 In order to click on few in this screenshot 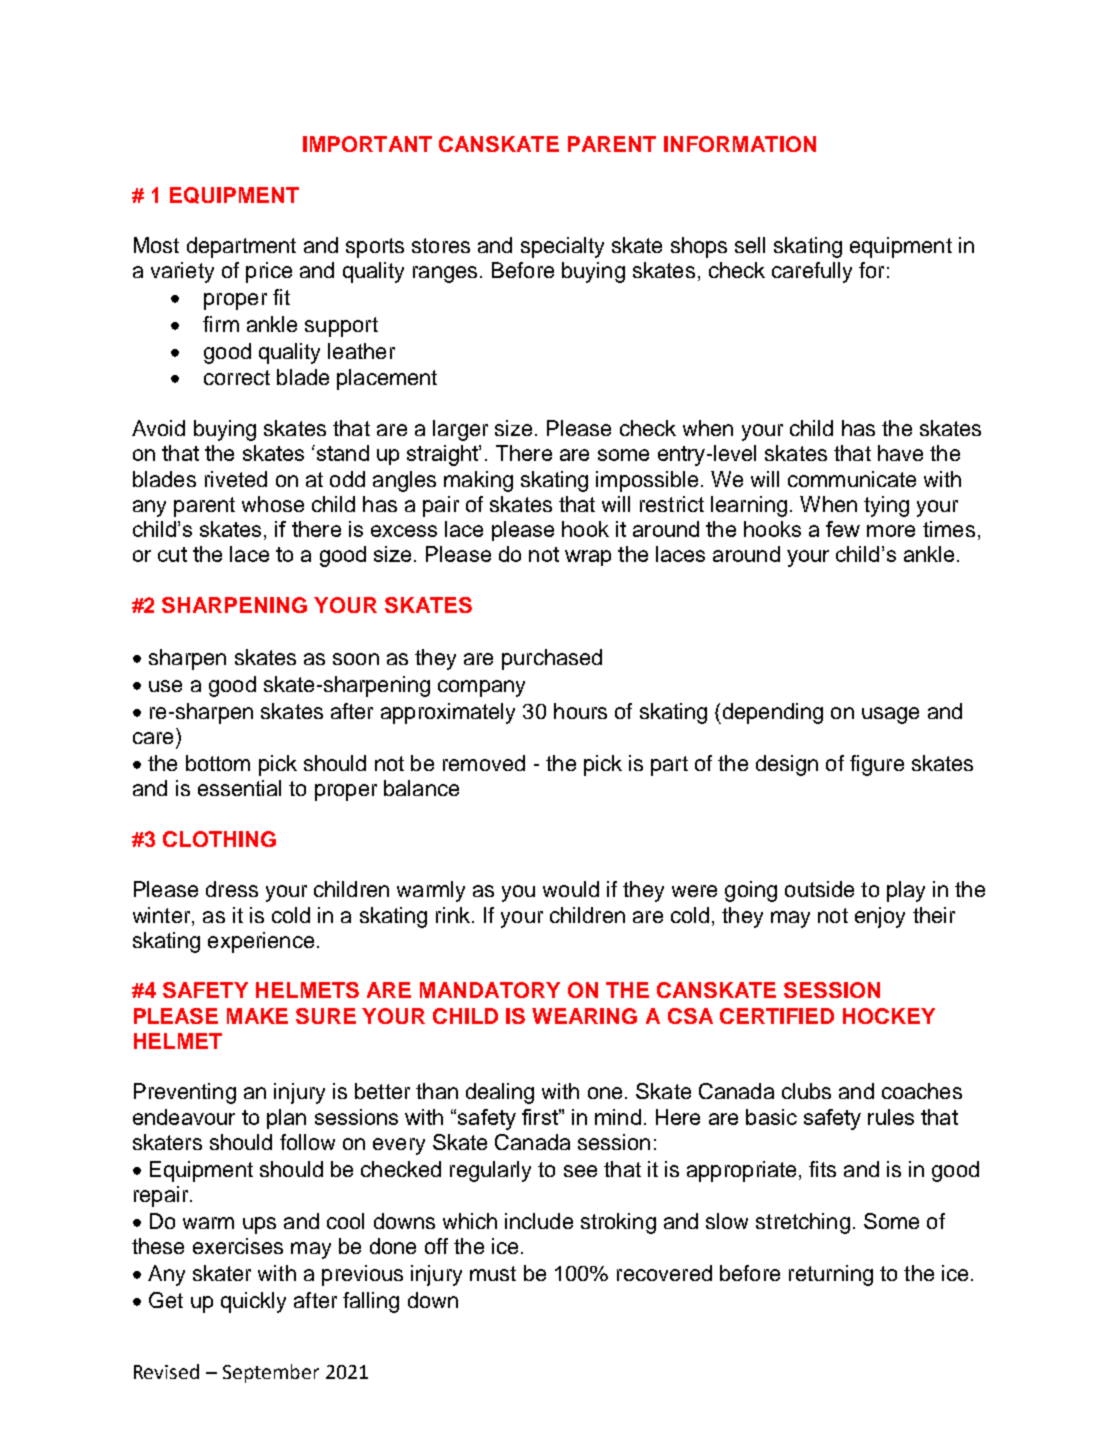, I will do `click(843, 529)`.
